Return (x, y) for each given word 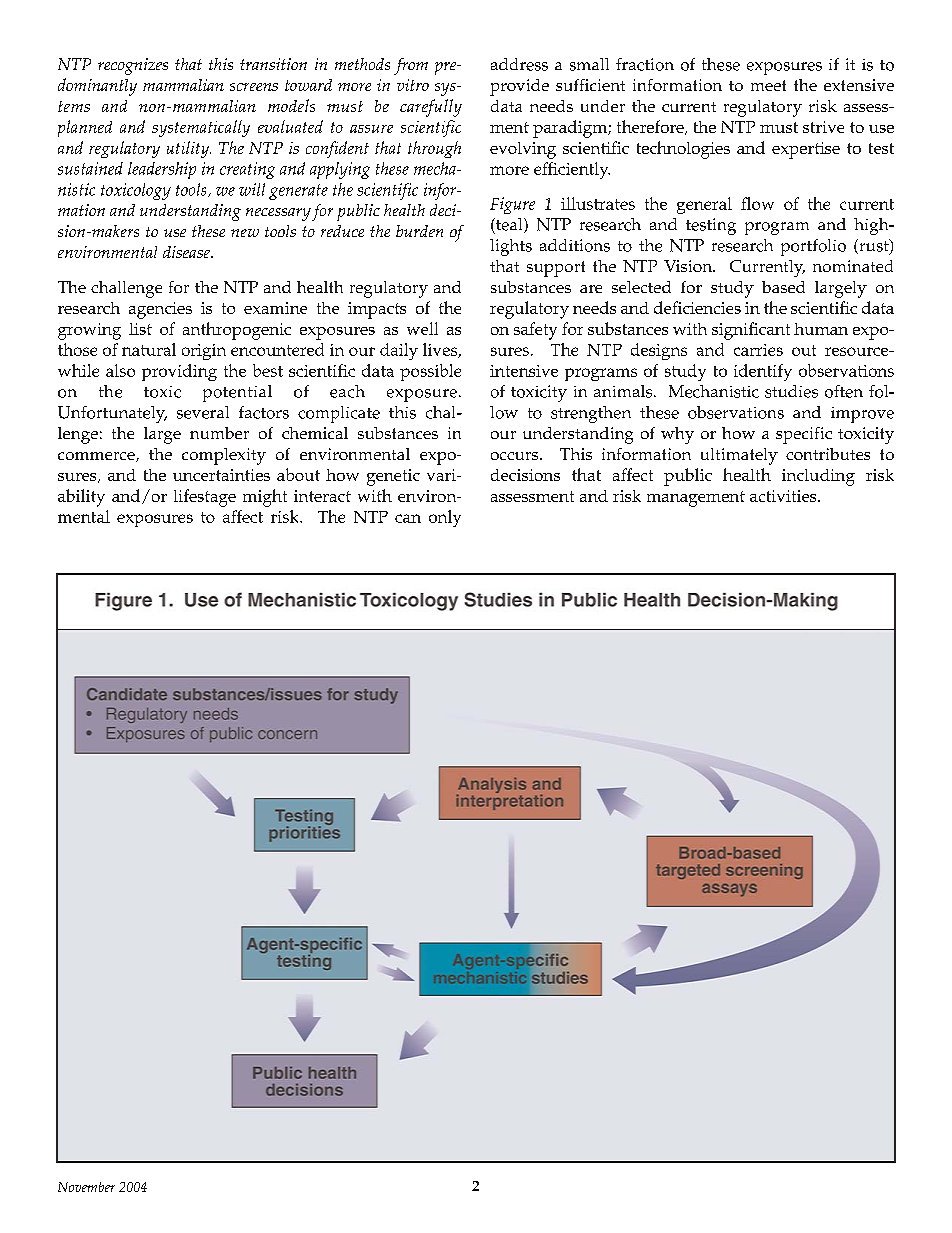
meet (768, 85)
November (86, 1187)
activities (784, 496)
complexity (224, 456)
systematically (201, 128)
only (445, 518)
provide (519, 87)
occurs (516, 456)
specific (804, 435)
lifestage (205, 498)
